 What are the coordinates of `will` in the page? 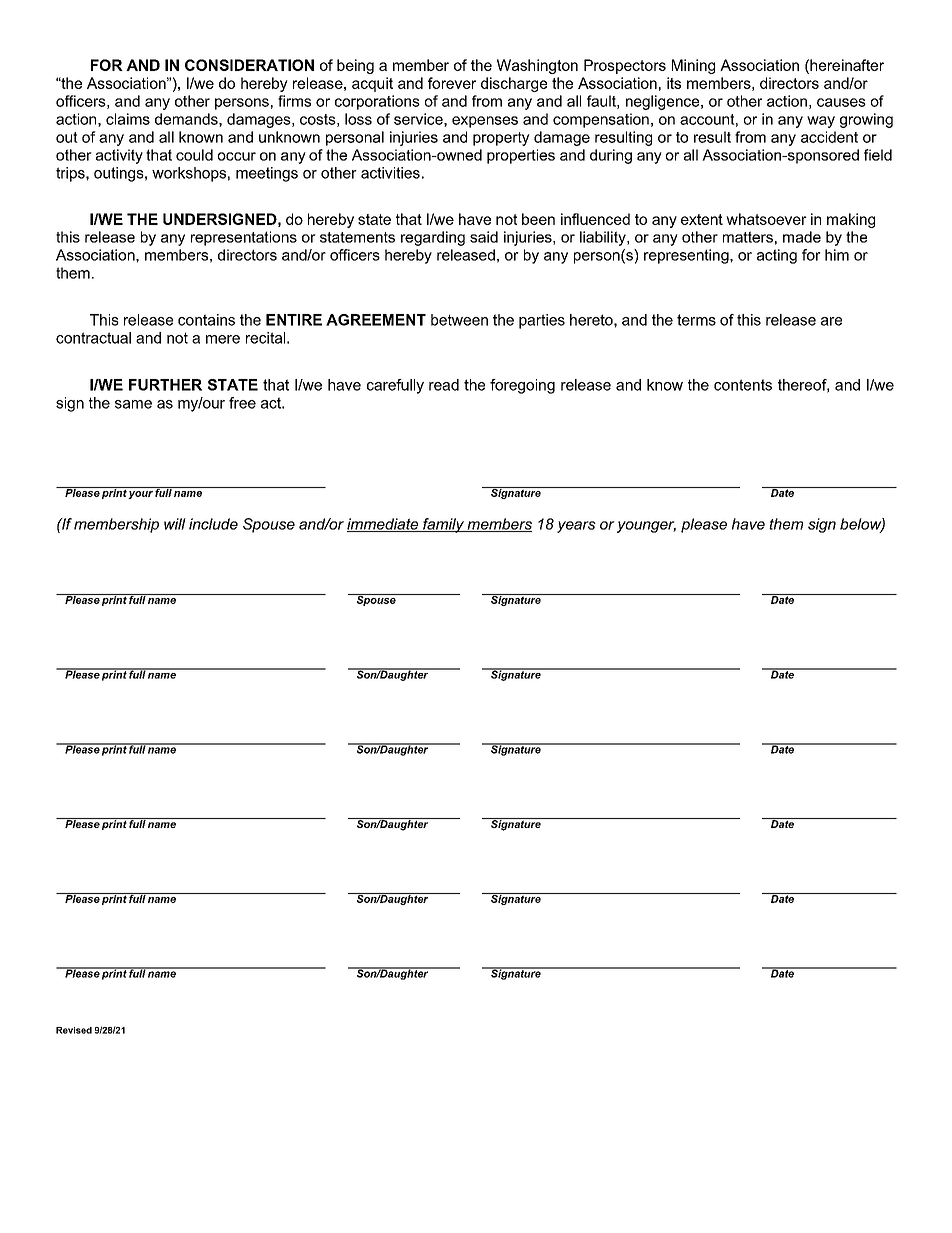 It's located at (175, 524).
